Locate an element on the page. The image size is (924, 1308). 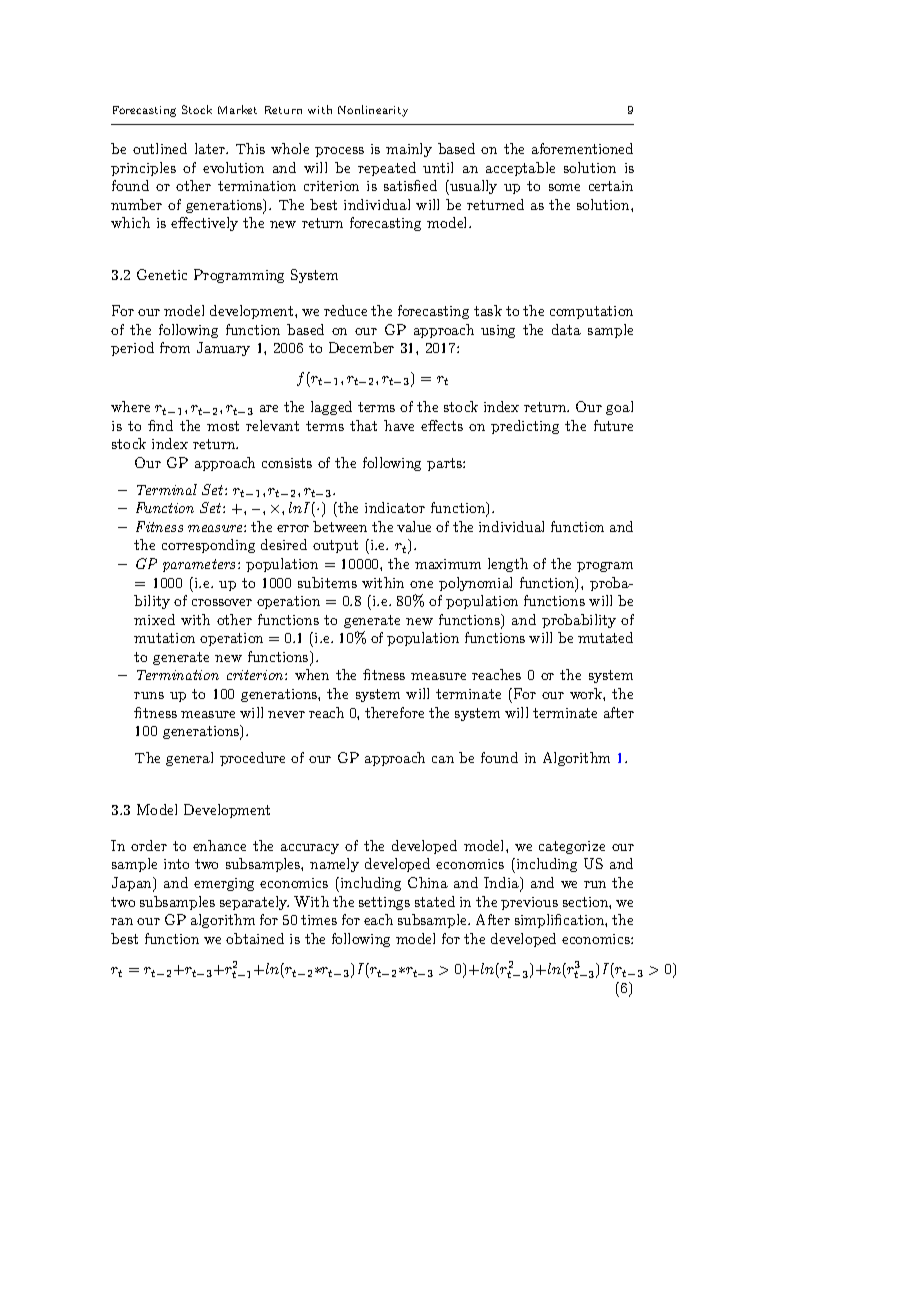
Nonlinearity is located at coordinates (373, 111).
